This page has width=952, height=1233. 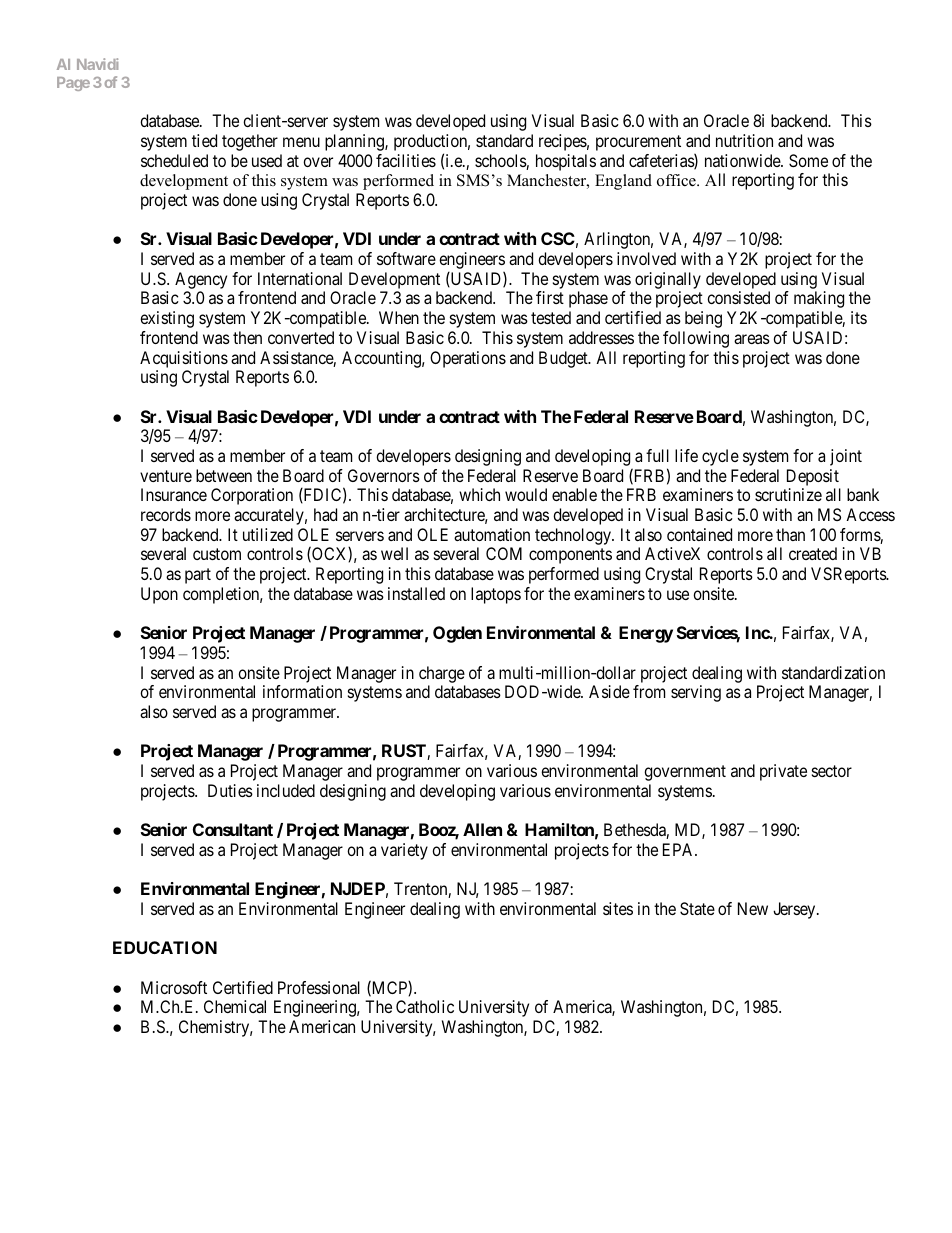 I want to click on Operations, so click(x=468, y=359).
